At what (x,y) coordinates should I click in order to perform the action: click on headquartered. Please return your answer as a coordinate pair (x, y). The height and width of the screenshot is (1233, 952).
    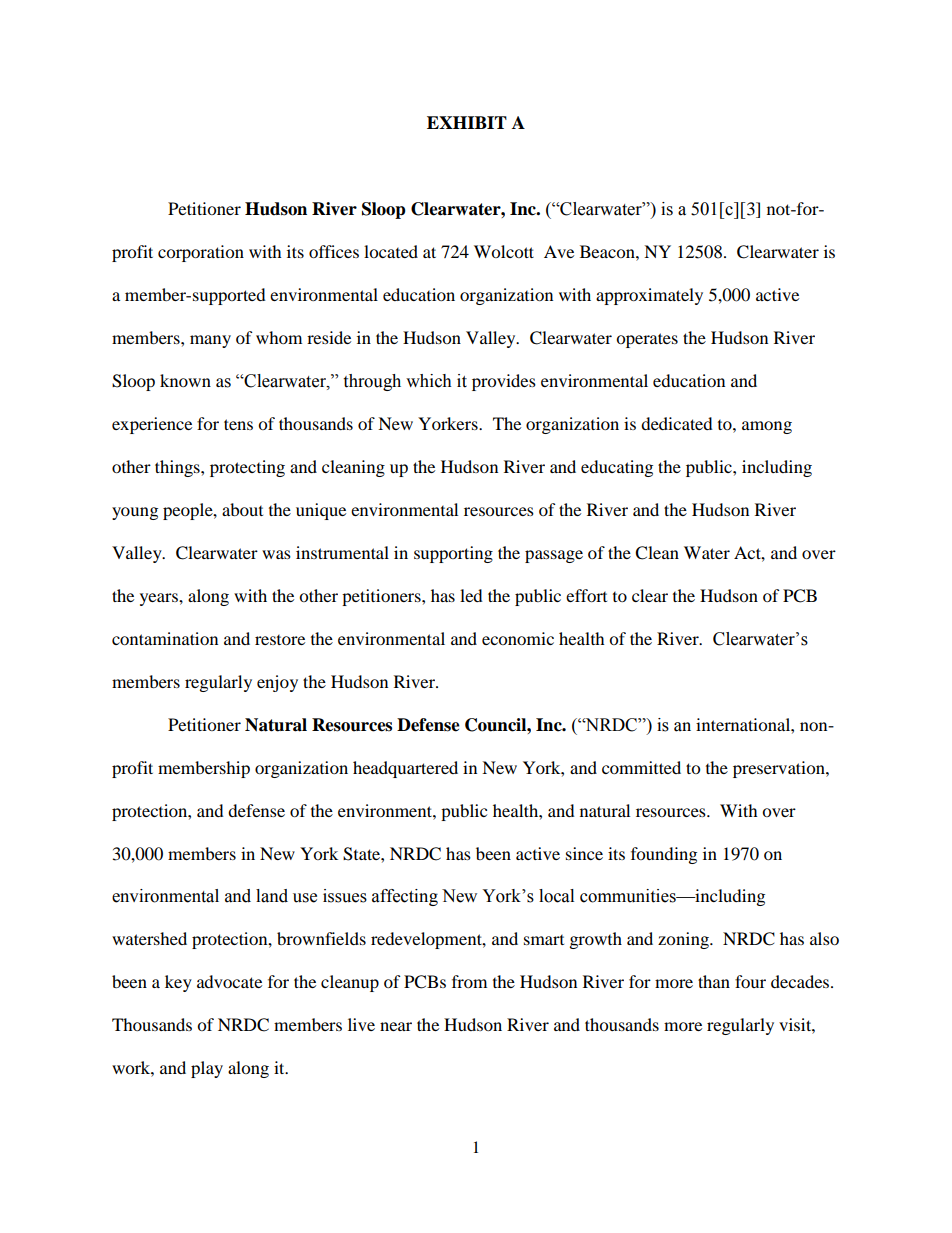
    Looking at the image, I should click on (405, 769).
